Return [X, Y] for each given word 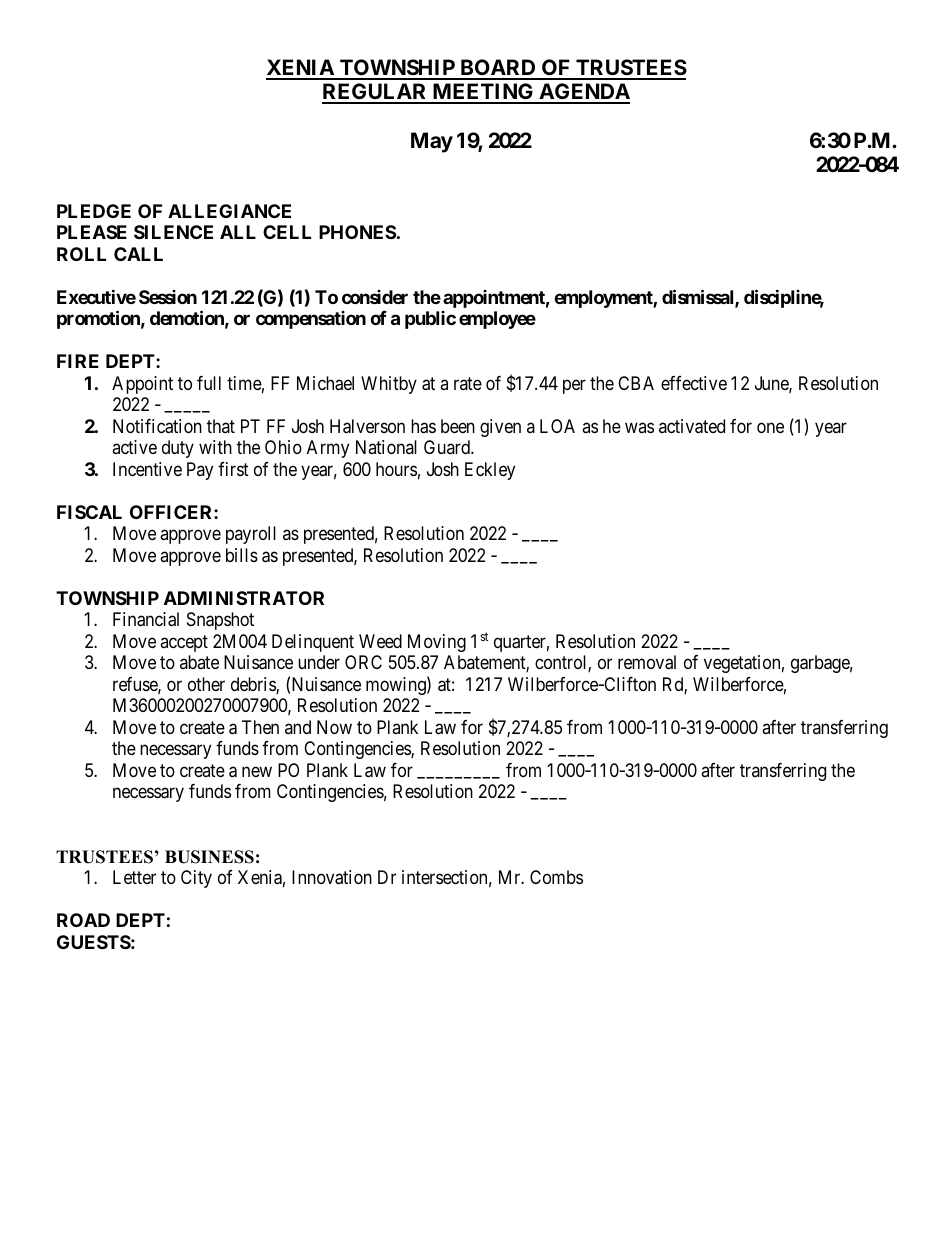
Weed [380, 641]
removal [647, 662]
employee [497, 320]
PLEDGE [94, 211]
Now [334, 727]
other [206, 684]
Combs [556, 877]
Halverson [367, 426]
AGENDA [583, 93]
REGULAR [376, 93]
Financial [146, 619]
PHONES [357, 232]
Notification [157, 426]
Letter [134, 877]
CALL [138, 254]
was [639, 427]
